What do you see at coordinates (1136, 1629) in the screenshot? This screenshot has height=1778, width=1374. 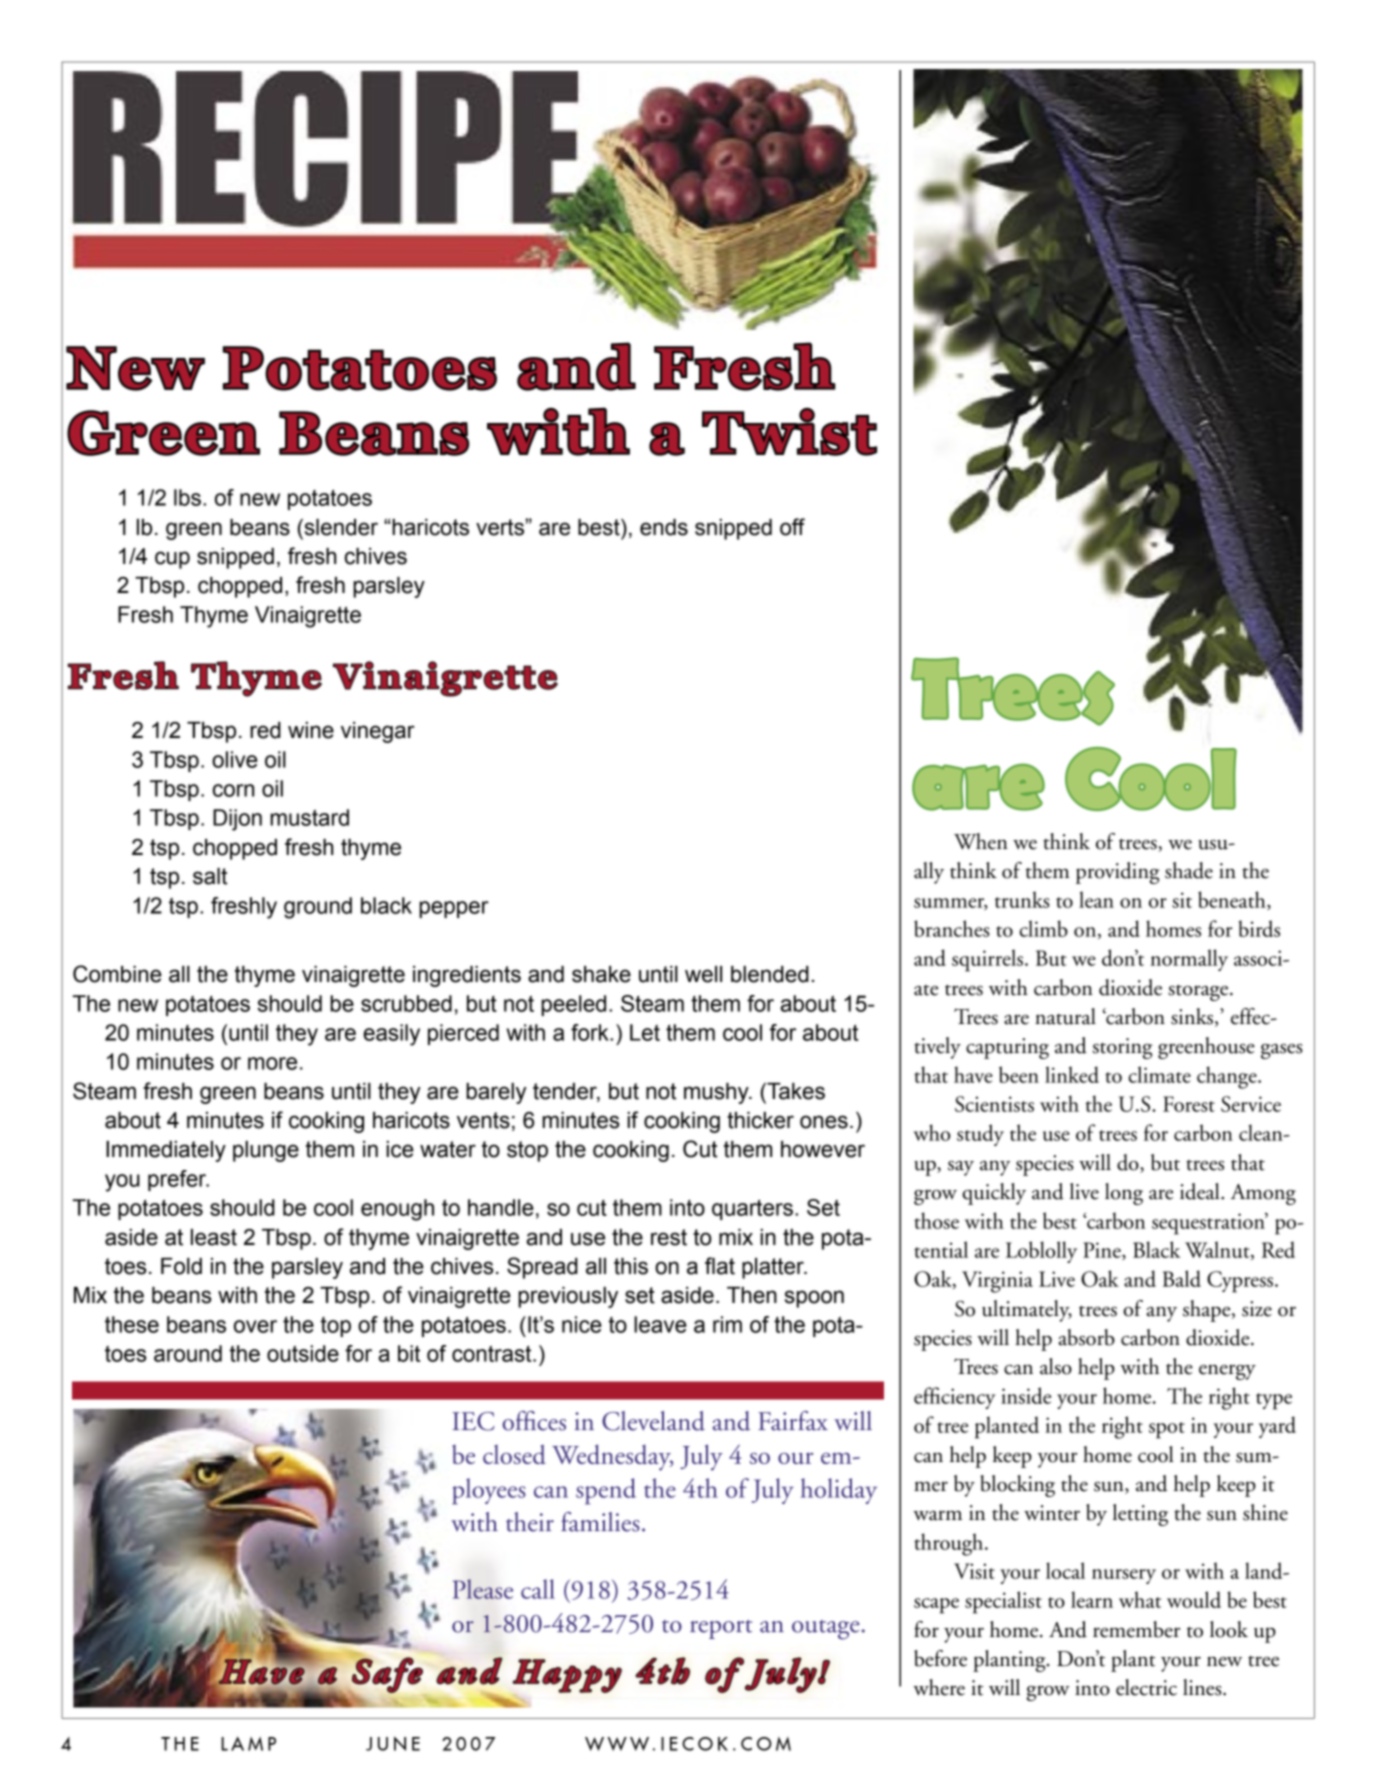 I see `remember` at bounding box center [1136, 1629].
